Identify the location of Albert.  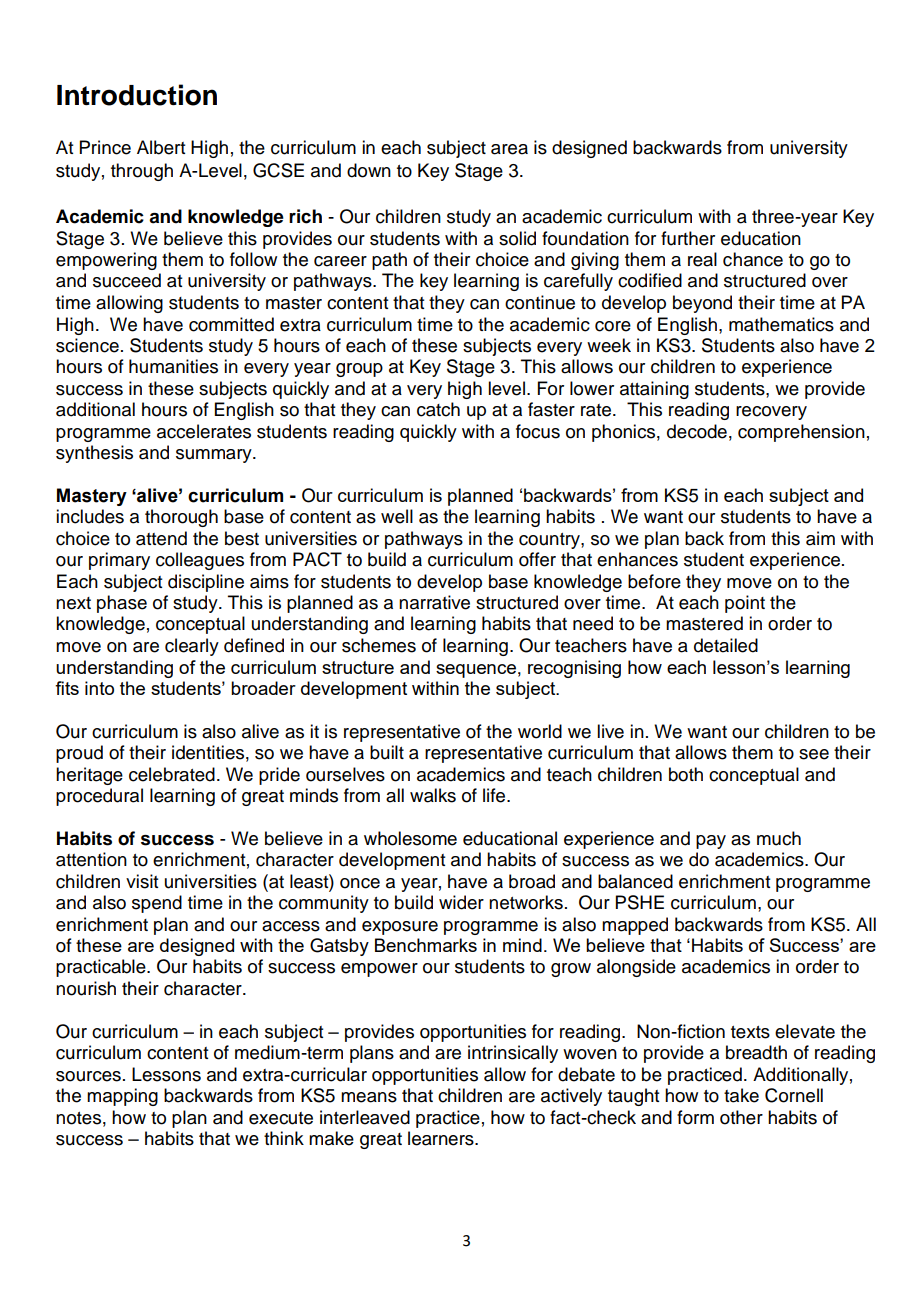
(161, 147).
